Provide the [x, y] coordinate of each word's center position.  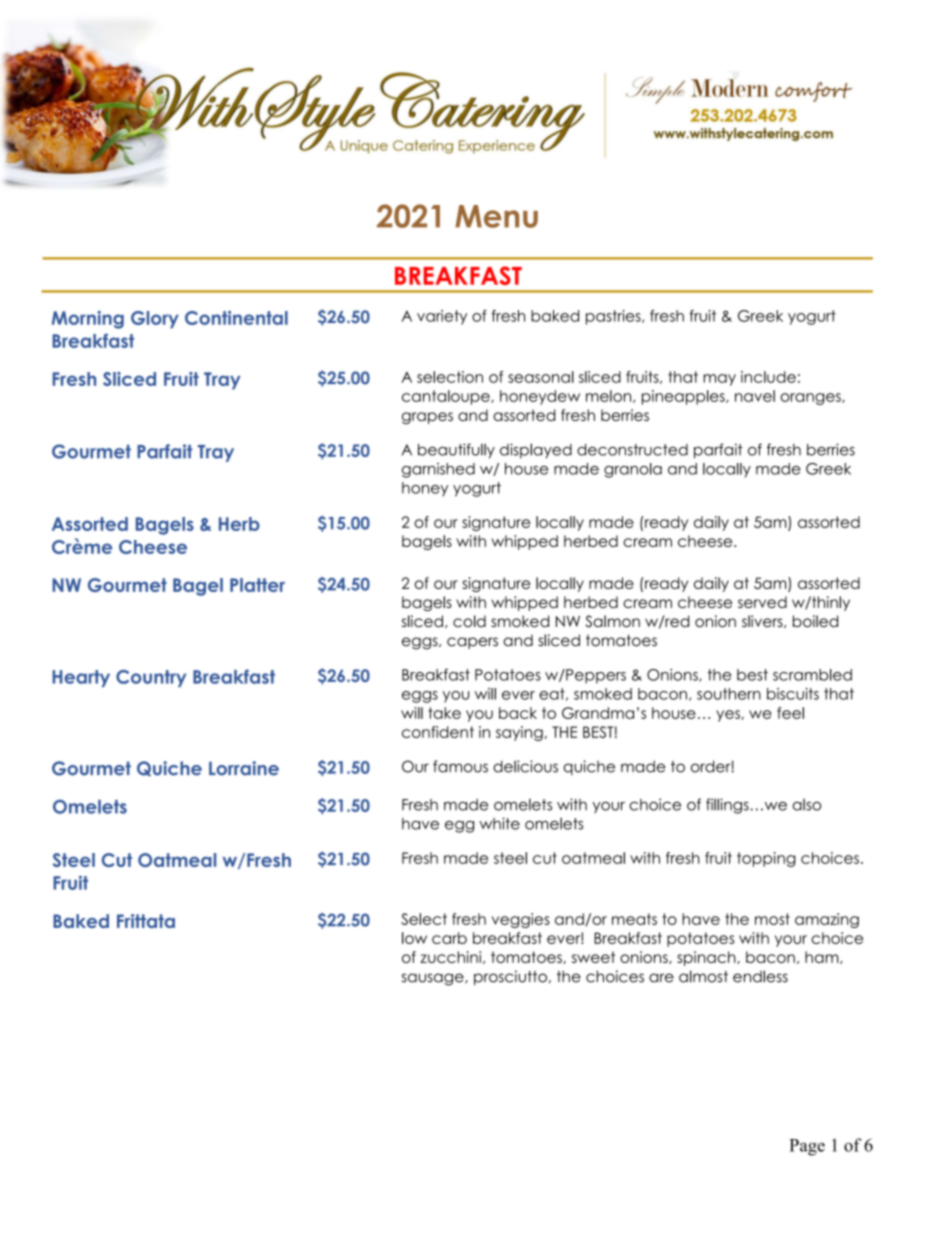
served [762, 602]
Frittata [146, 921]
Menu [496, 216]
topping [766, 859]
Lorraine [244, 768]
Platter [257, 585]
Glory [155, 320]
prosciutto [510, 977]
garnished [438, 470]
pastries [614, 317]
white [499, 823]
